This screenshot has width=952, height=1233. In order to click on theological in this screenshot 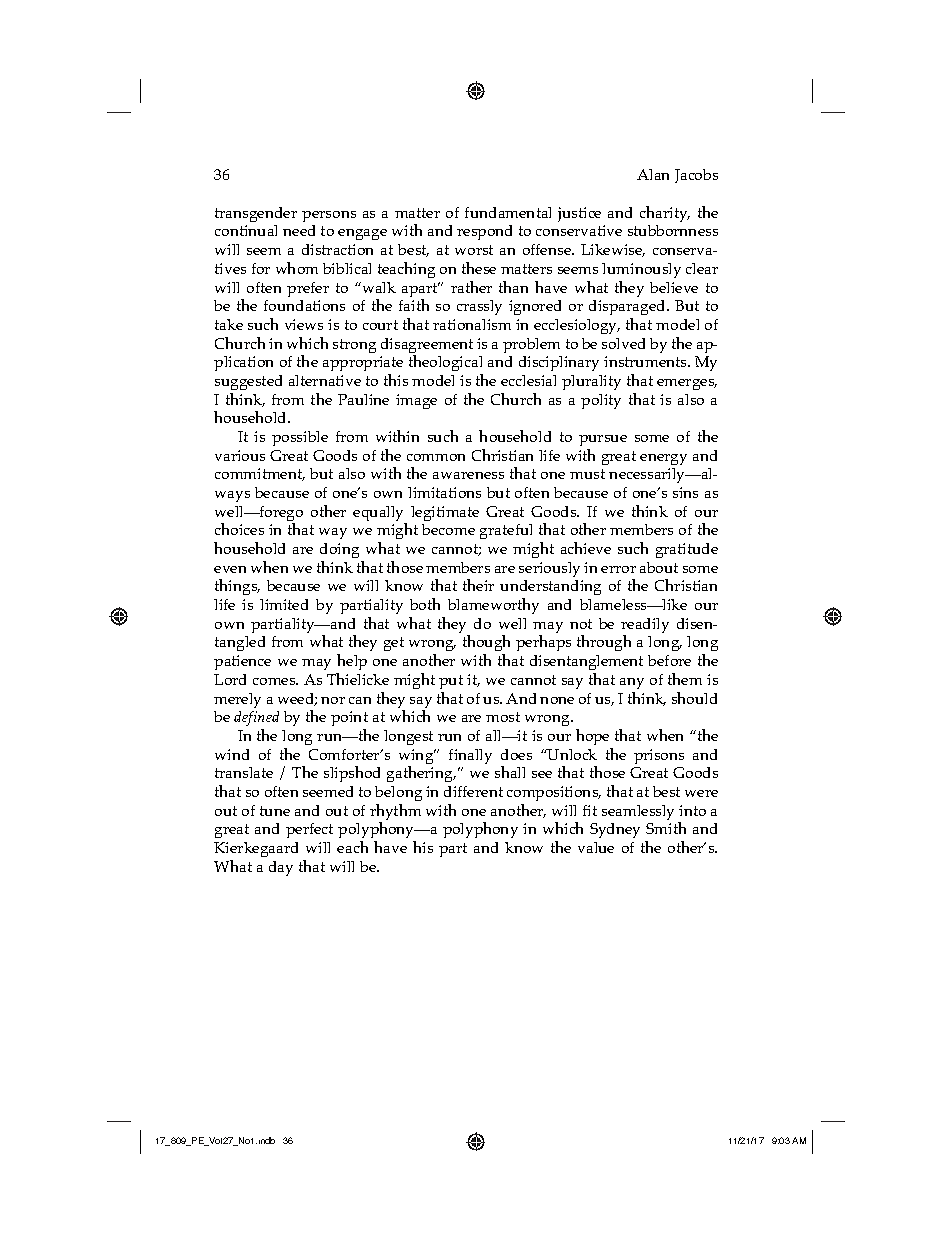, I will do `click(446, 365)`.
